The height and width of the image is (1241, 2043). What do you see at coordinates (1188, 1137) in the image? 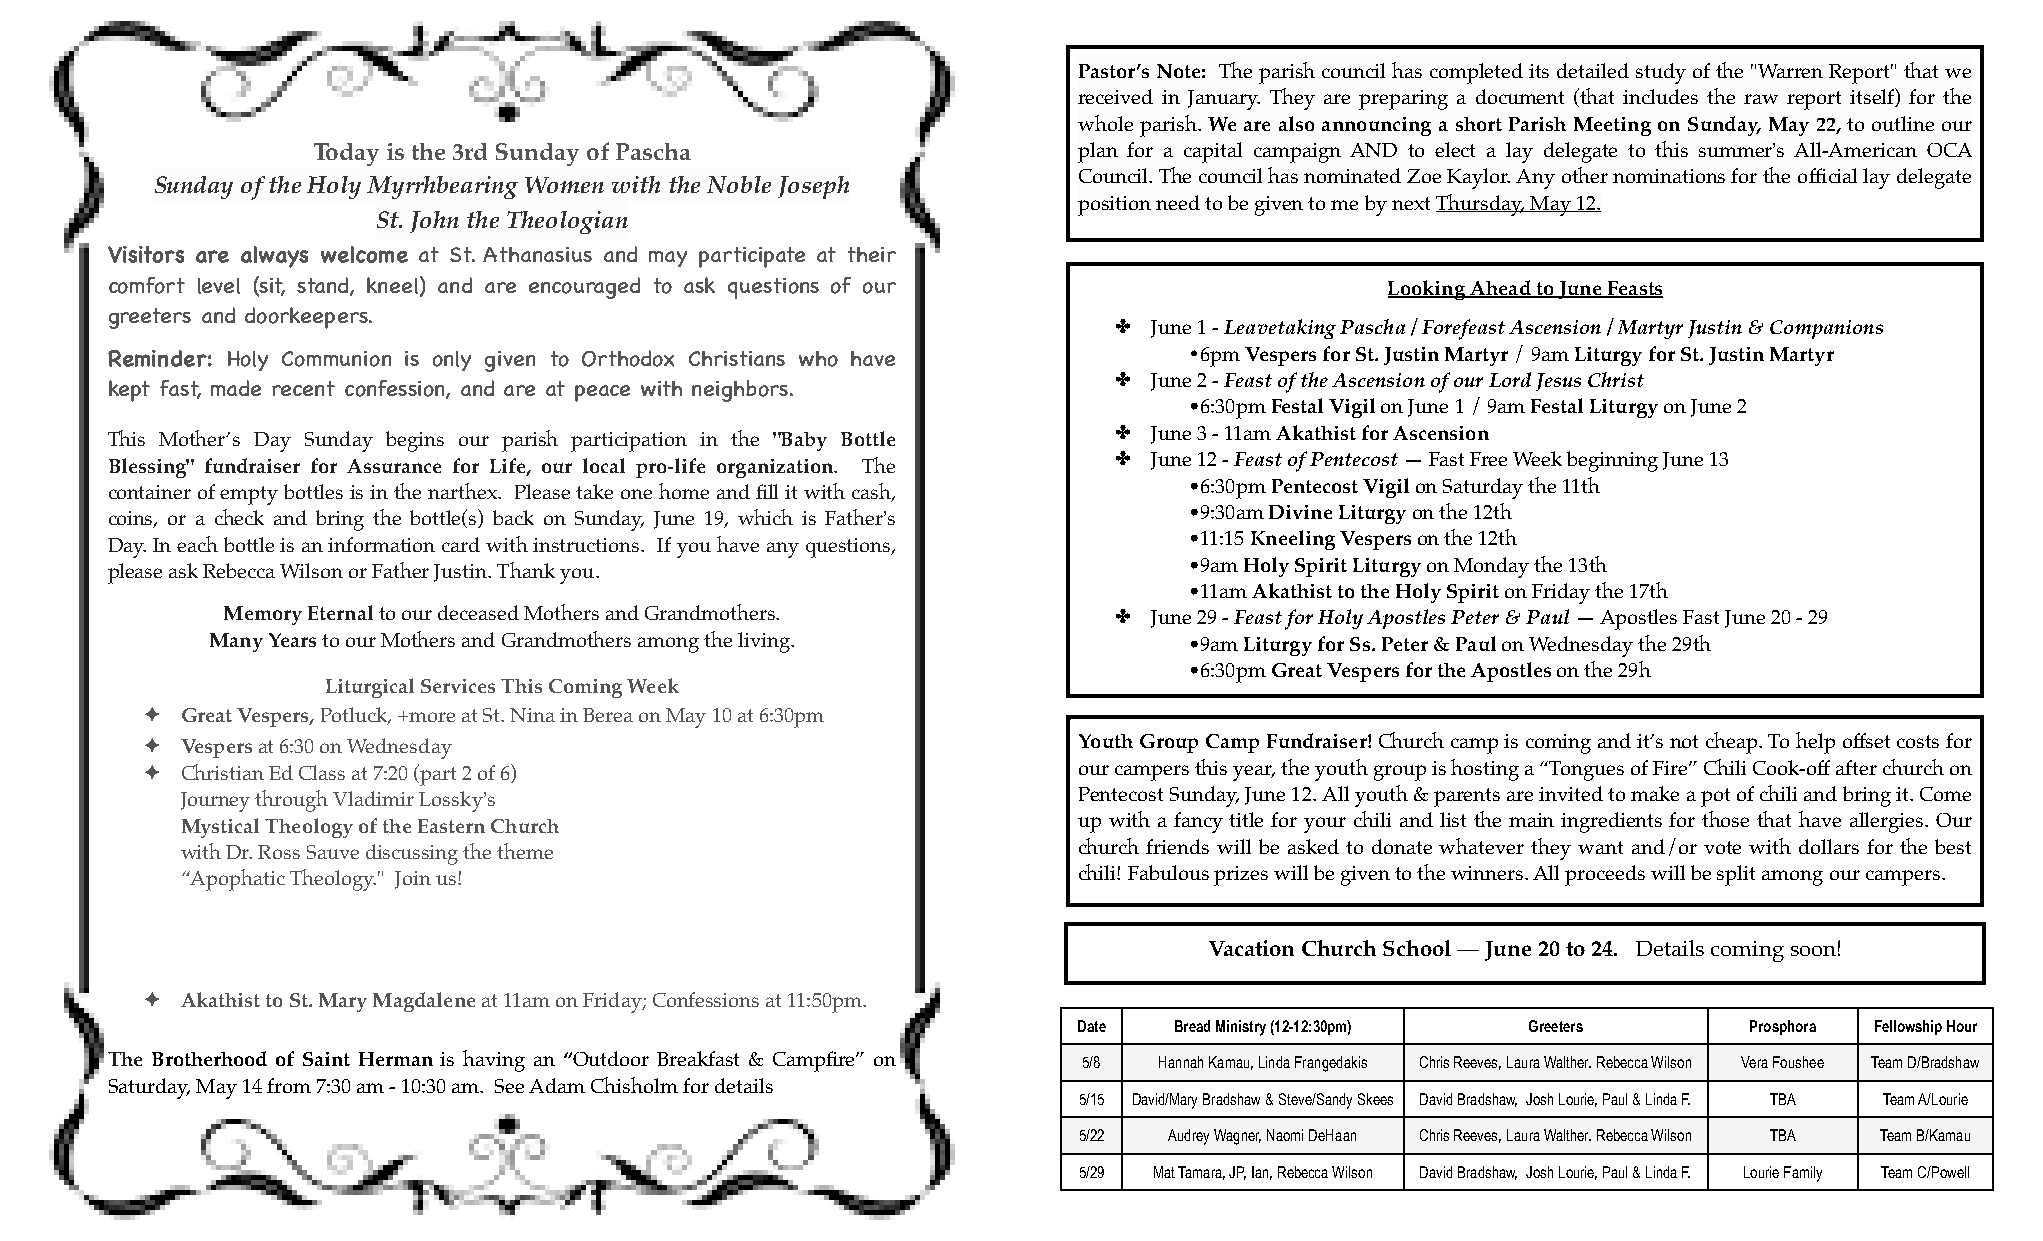
I see `Audrey` at bounding box center [1188, 1137].
